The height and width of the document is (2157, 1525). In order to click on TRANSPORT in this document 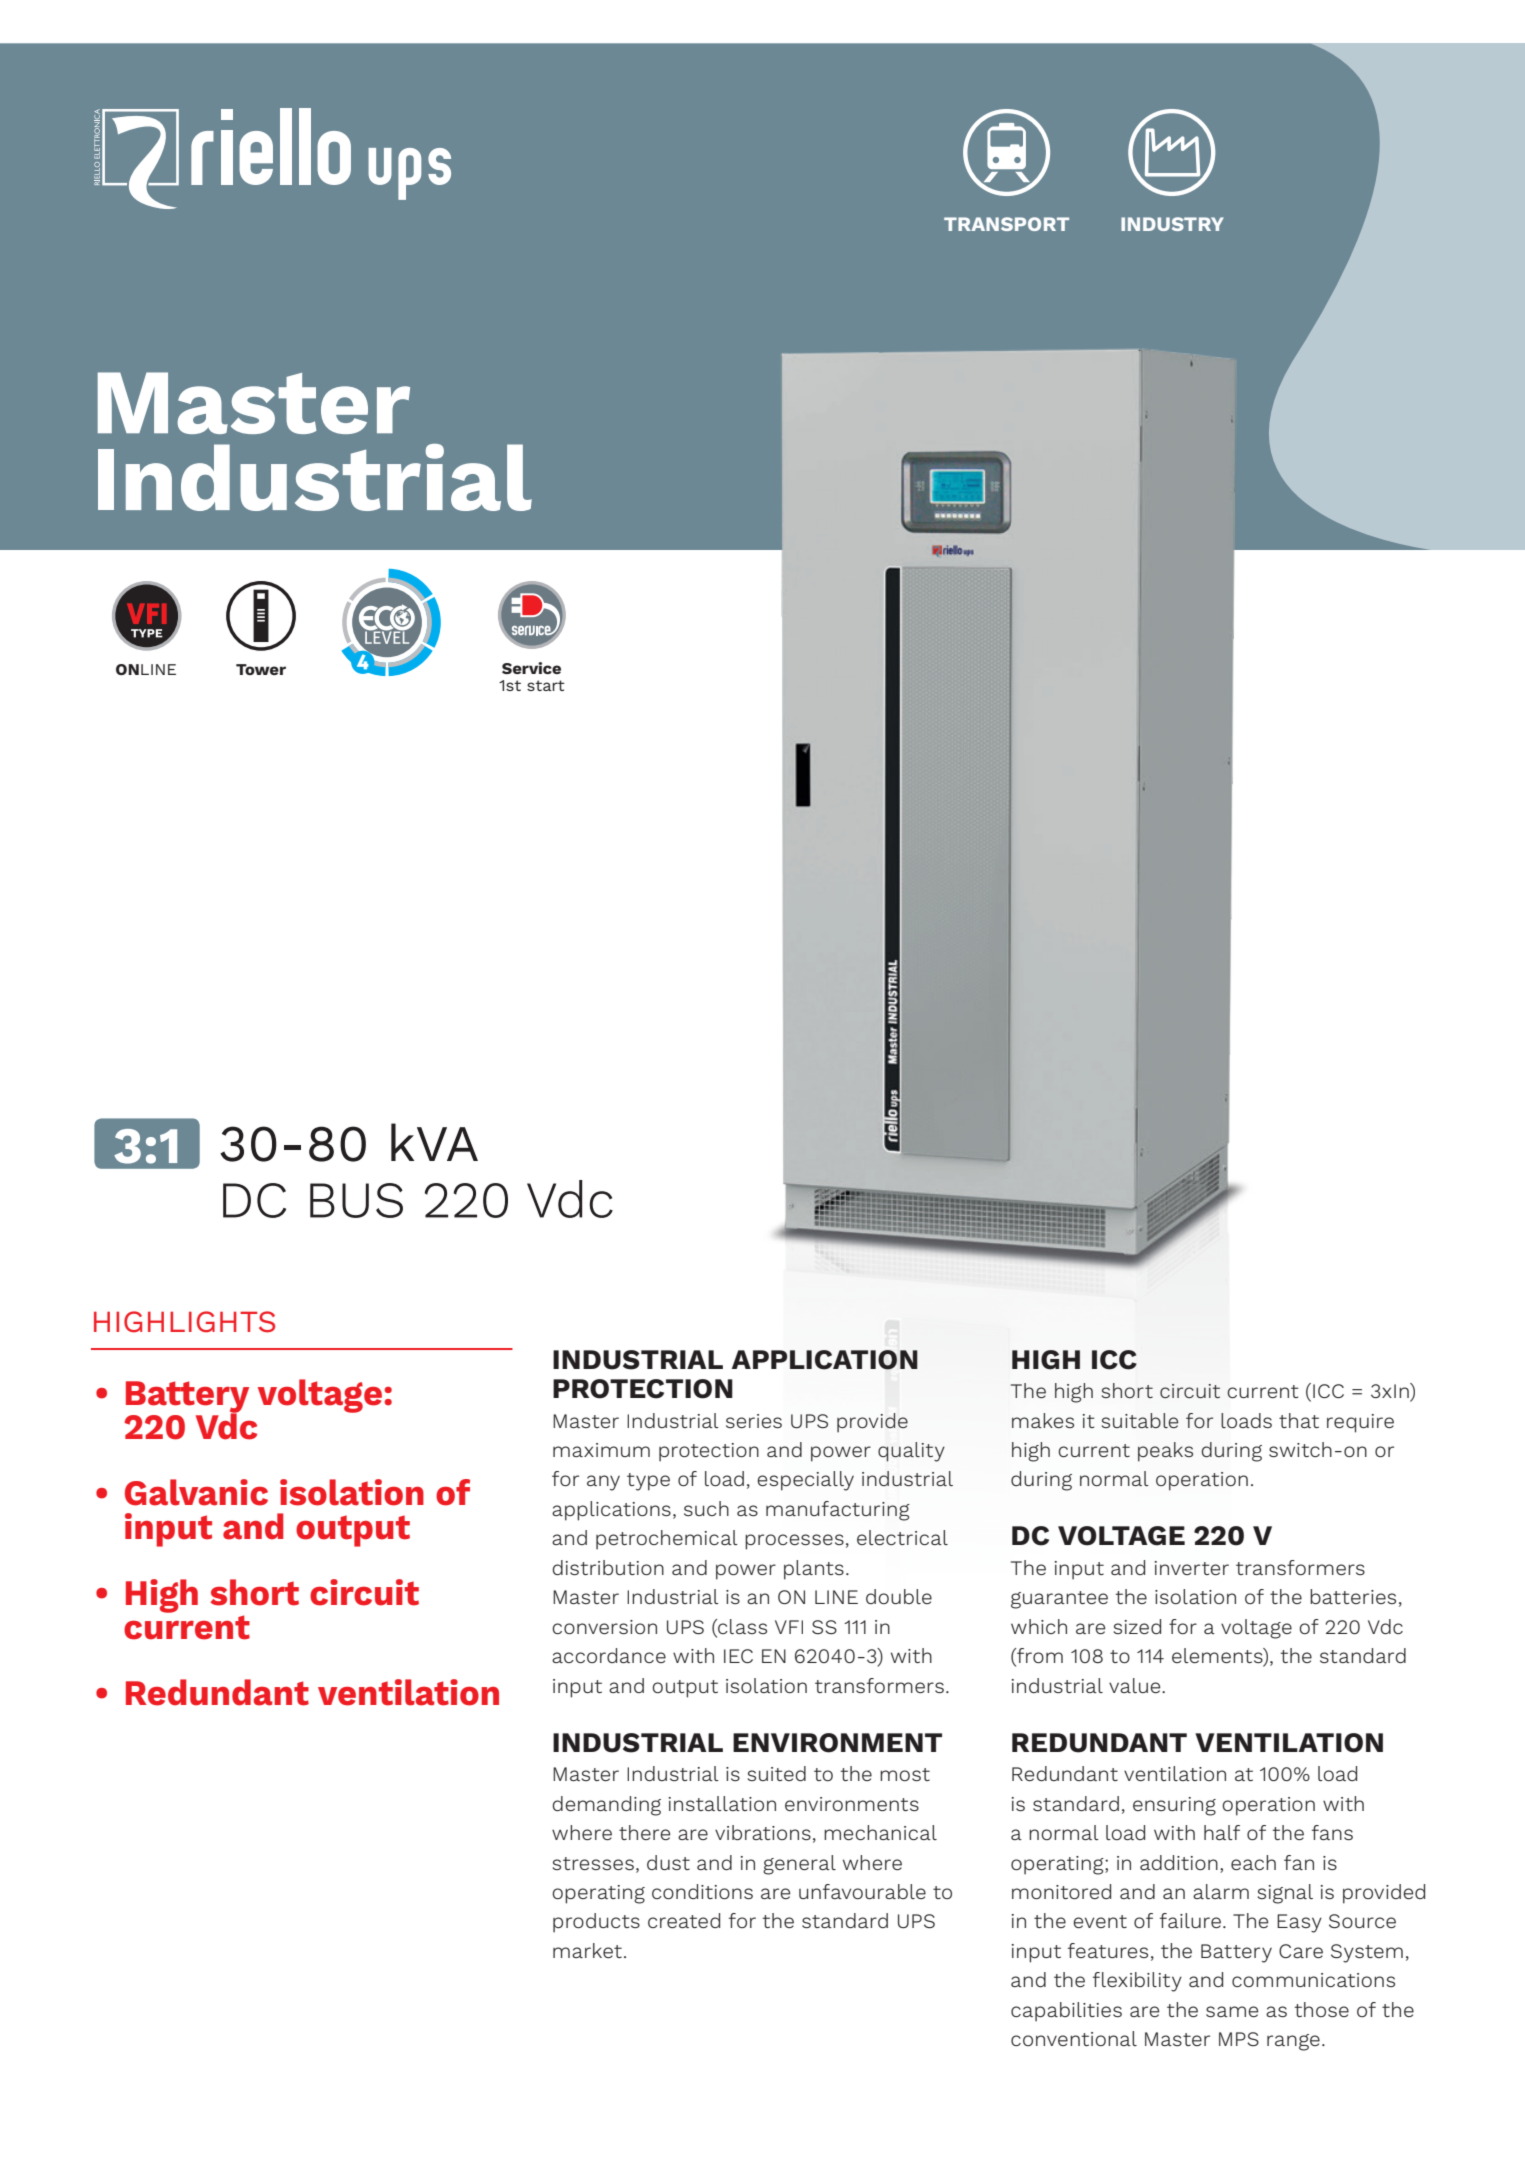, I will do `click(1006, 224)`.
